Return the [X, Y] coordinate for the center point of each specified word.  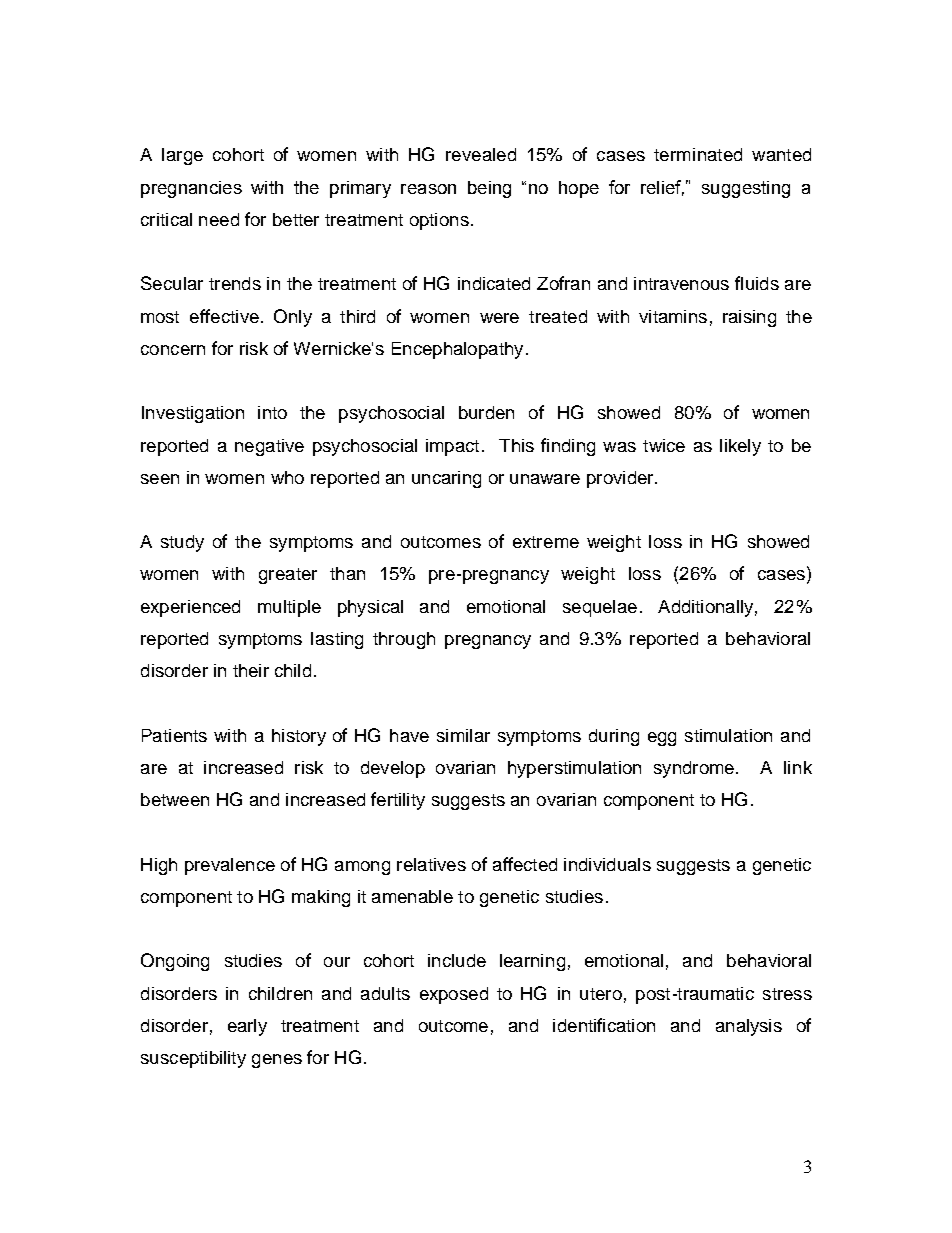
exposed [454, 995]
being [489, 189]
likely [740, 447]
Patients [174, 735]
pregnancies [191, 189]
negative [269, 447]
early [247, 1027]
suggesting [746, 189]
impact [452, 447]
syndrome [694, 769]
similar [463, 735]
